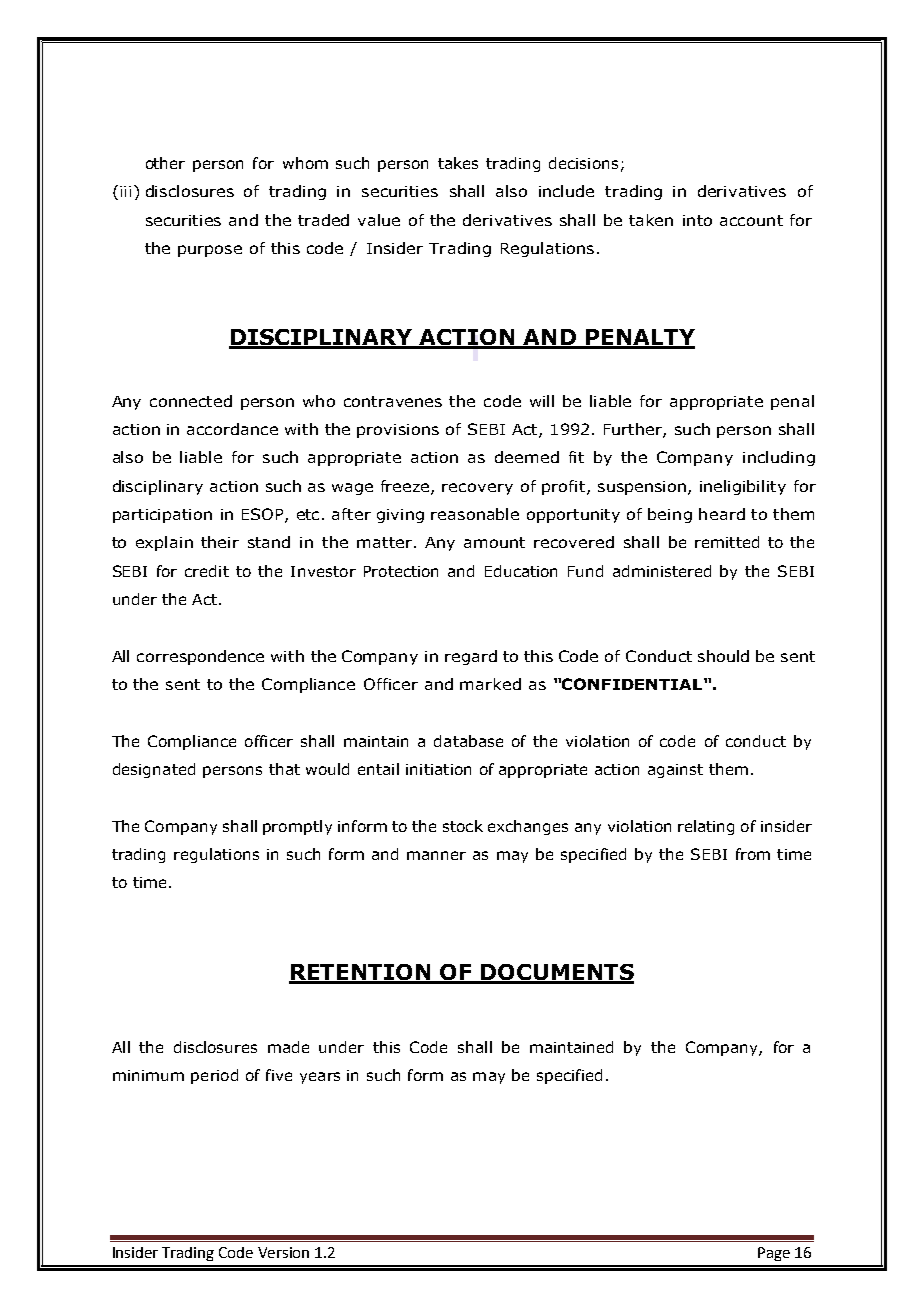 The width and height of the page is (924, 1308). I want to click on reasonable, so click(475, 514).
